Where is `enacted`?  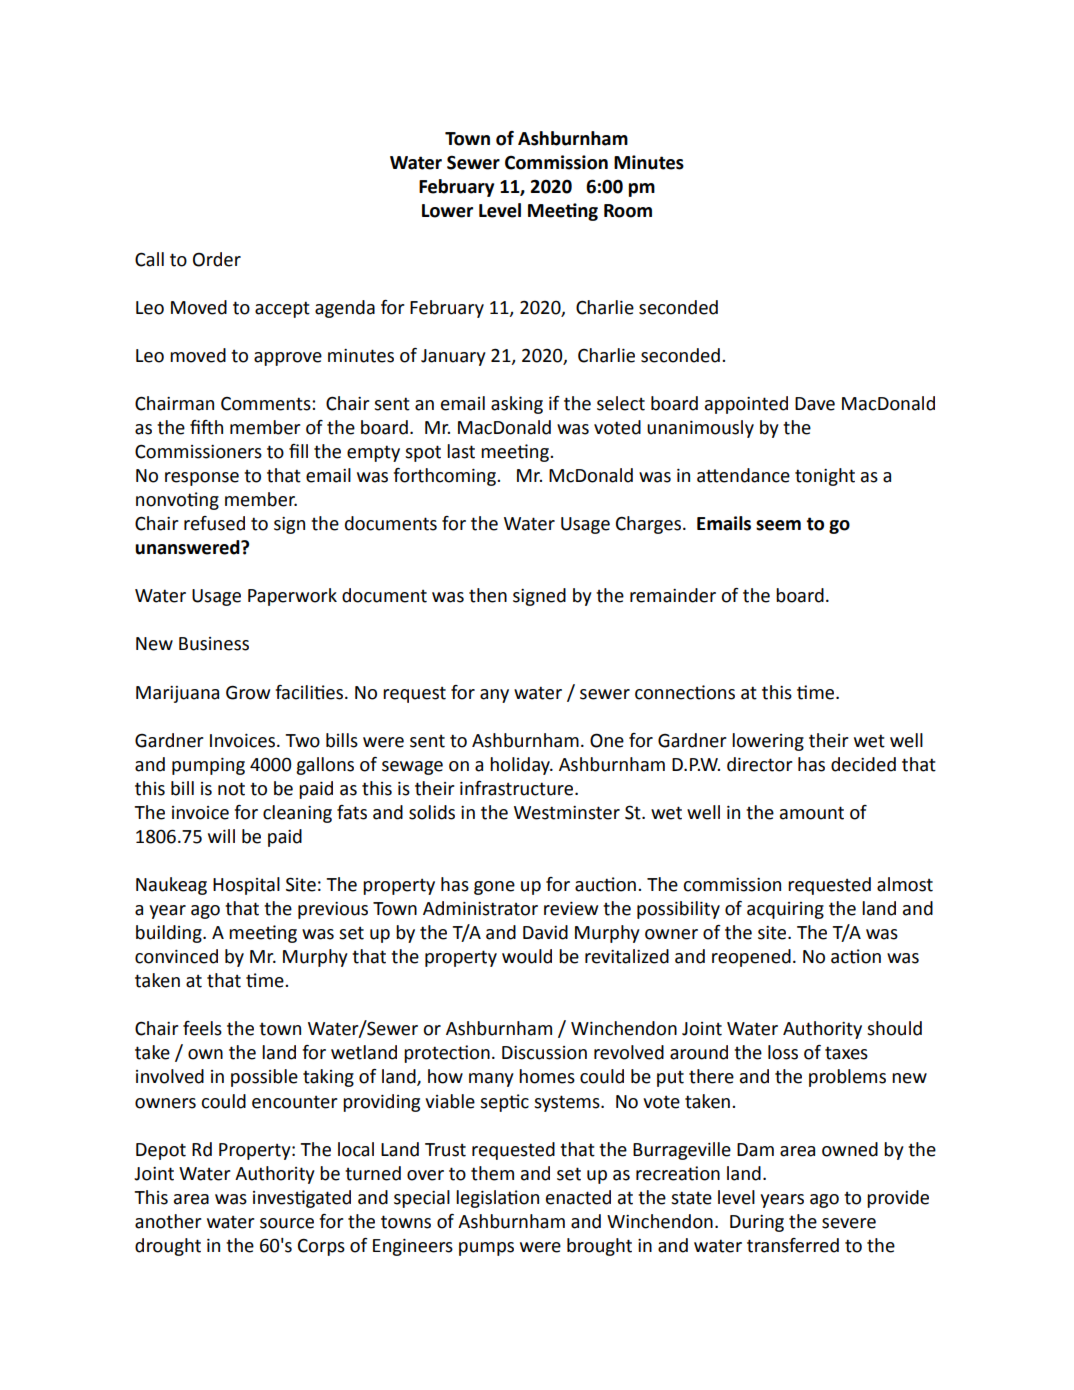
enacted is located at coordinates (578, 1197).
